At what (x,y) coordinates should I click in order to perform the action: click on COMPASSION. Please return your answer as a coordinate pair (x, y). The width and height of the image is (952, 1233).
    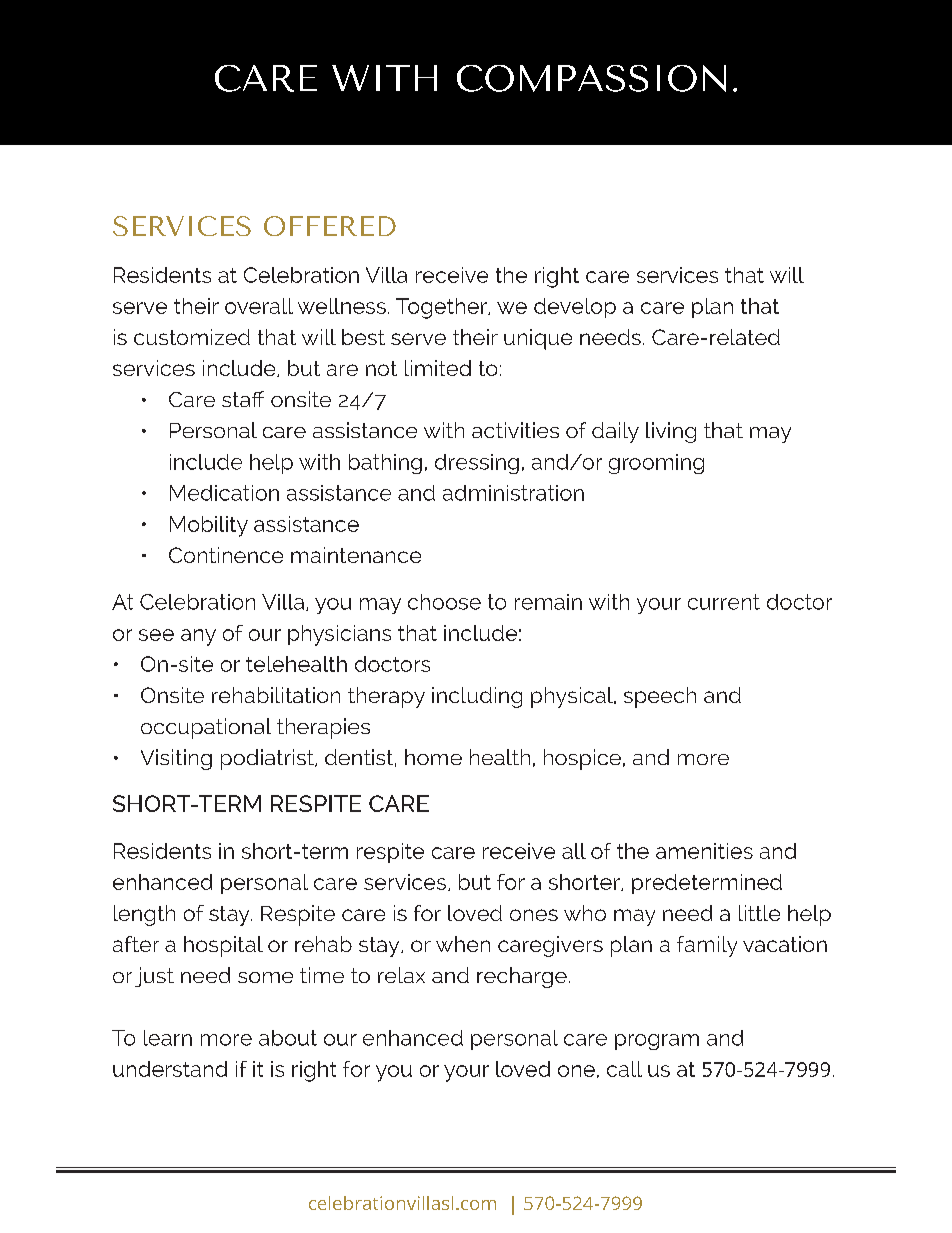
    Looking at the image, I should click on (591, 78).
